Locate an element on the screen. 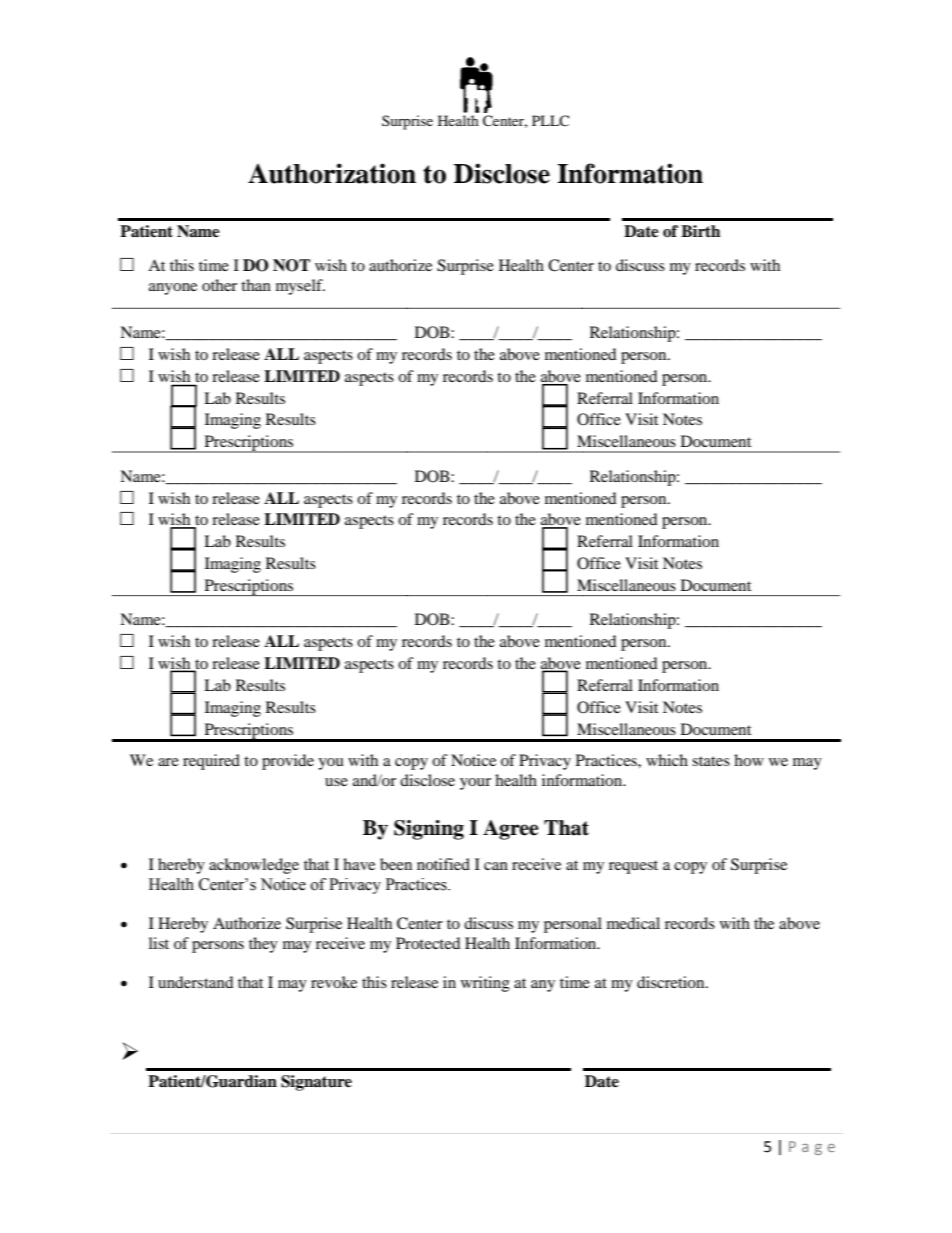  states is located at coordinates (711, 761).
